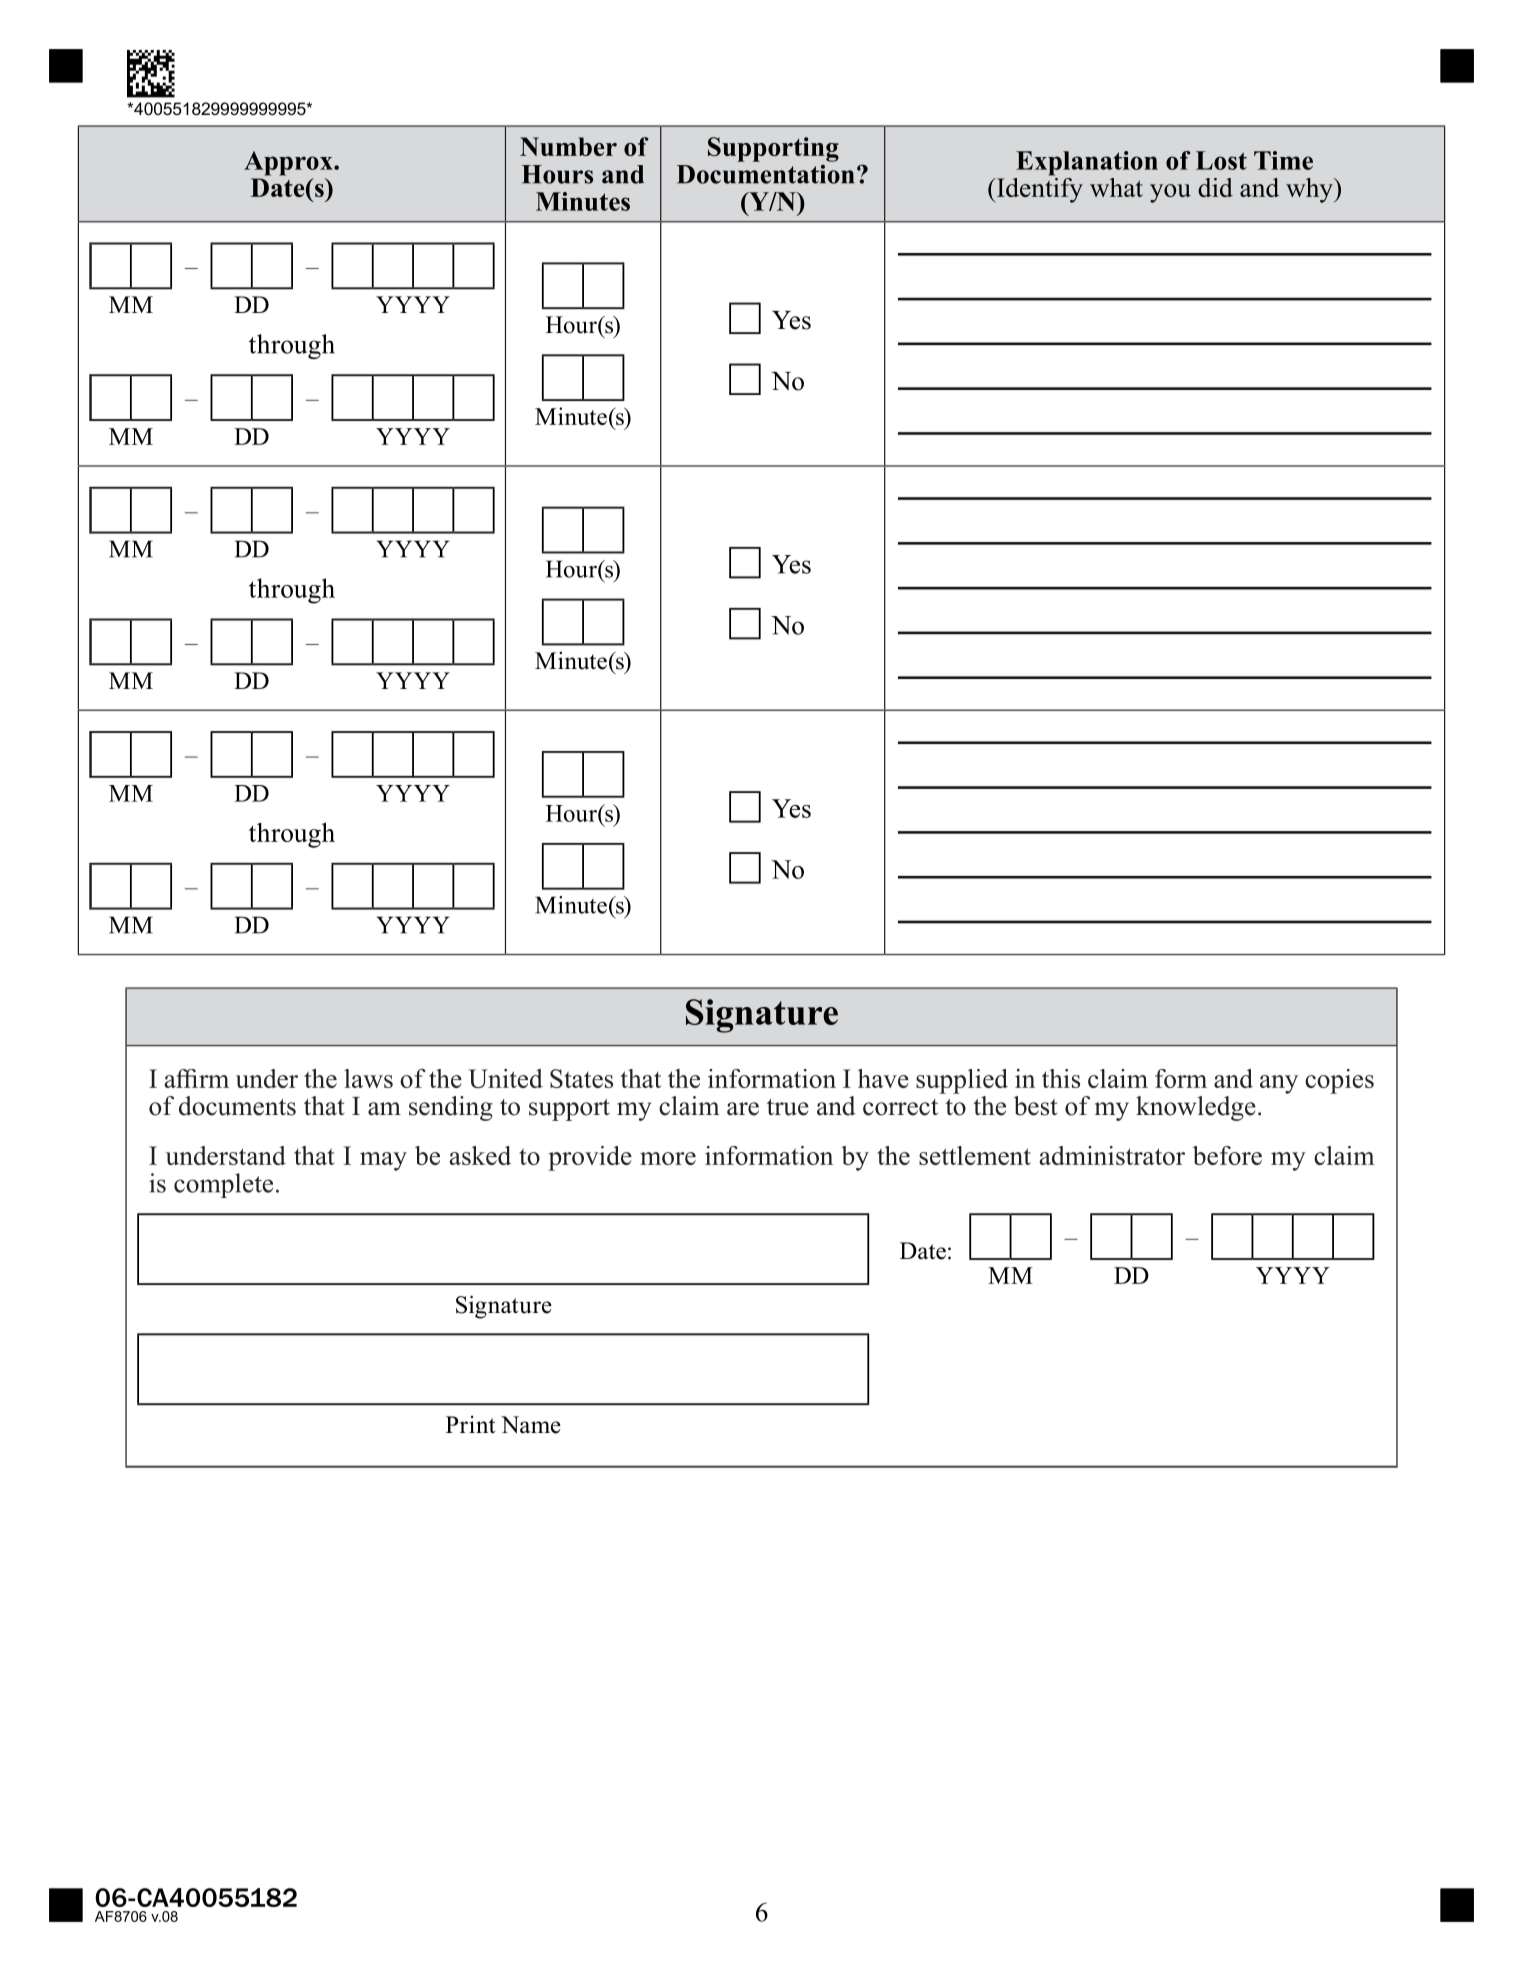 This page has width=1523, height=1971. Describe the element at coordinates (581, 1078) in the page. I see `States` at that location.
